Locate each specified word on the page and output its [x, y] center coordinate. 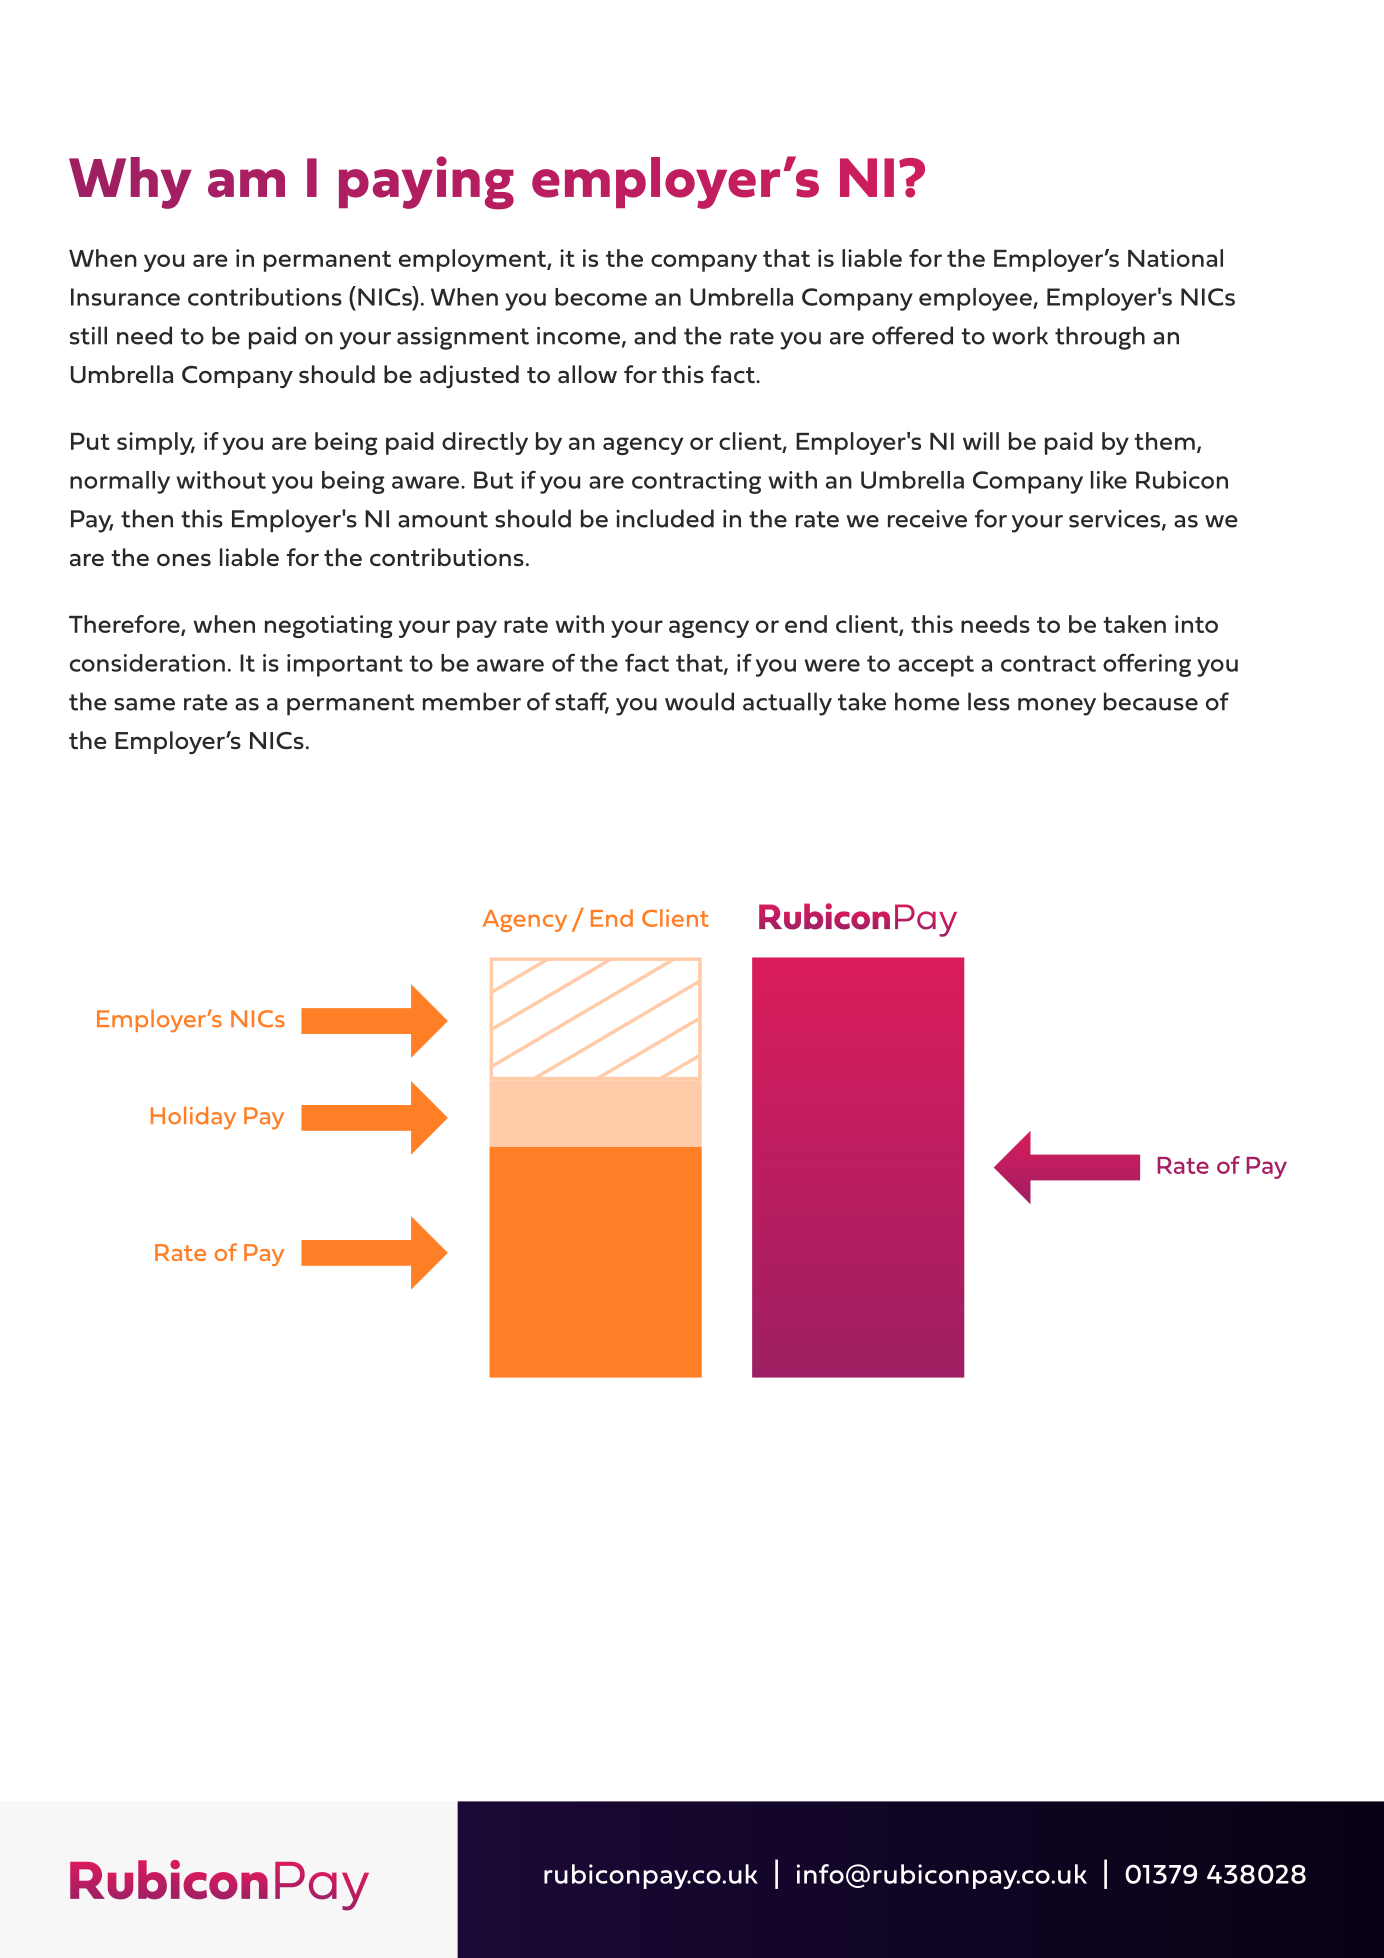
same [144, 704]
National [1175, 258]
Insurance [125, 297]
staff [582, 702]
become [601, 297]
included [665, 518]
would [699, 701]
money [1057, 707]
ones [184, 560]
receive [927, 519]
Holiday [193, 1118]
